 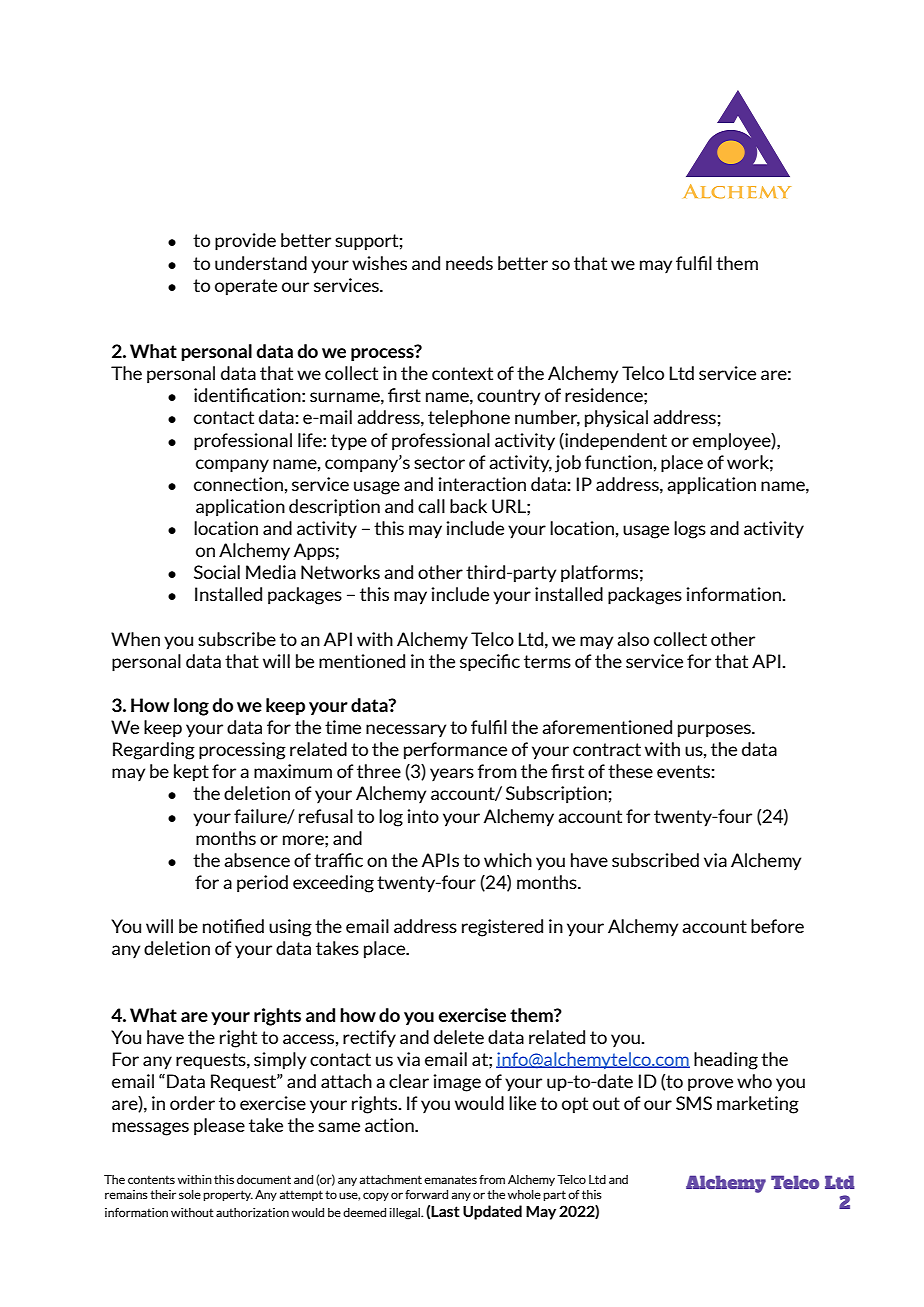 What do you see at coordinates (190, 1194) in the page?
I see `sole` at bounding box center [190, 1194].
